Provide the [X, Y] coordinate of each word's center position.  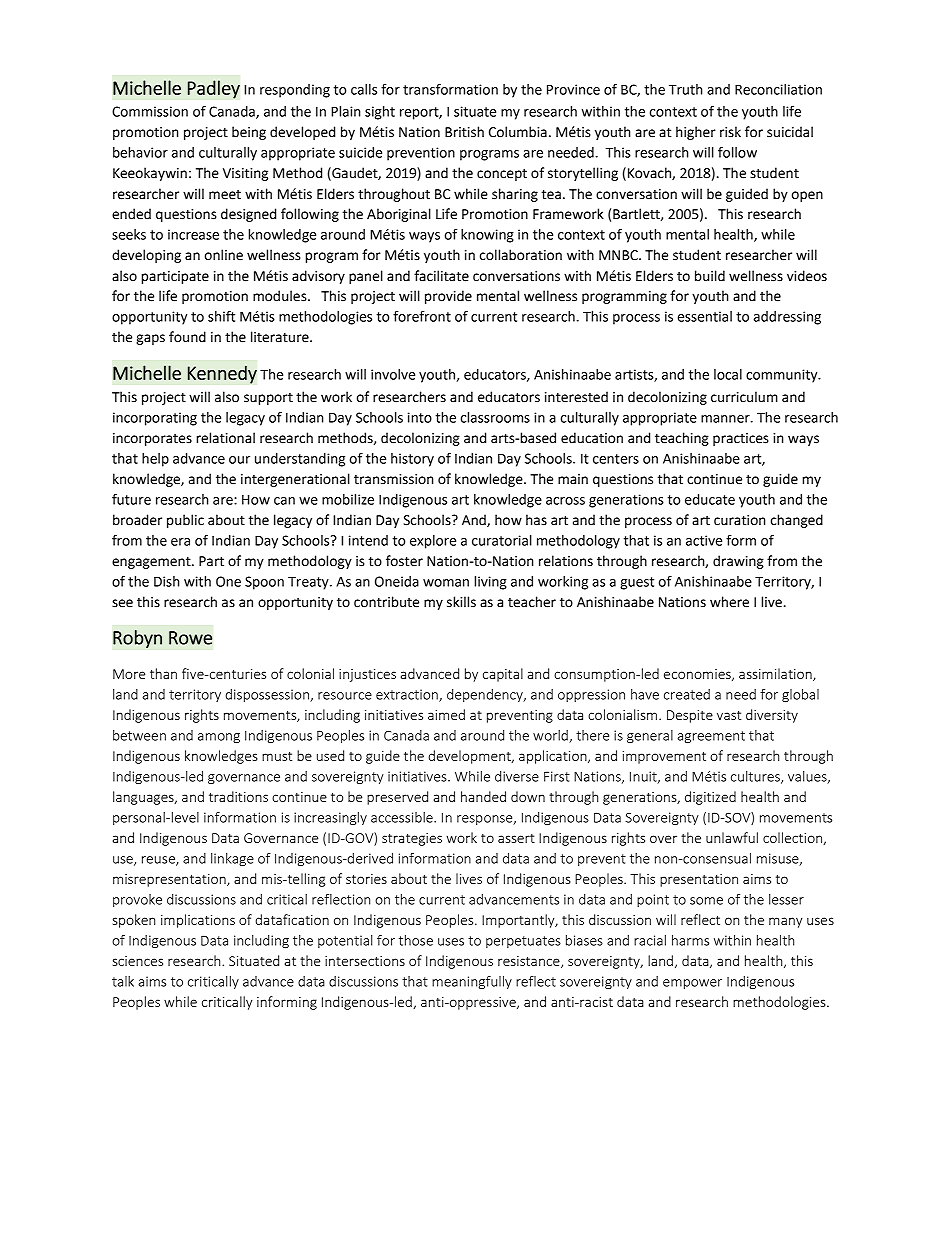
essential [705, 316]
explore [433, 542]
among [219, 738]
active [704, 540]
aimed [446, 714]
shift [221, 316]
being [249, 133]
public [185, 521]
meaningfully [472, 982]
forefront [422, 316]
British [464, 132]
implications [198, 921]
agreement [711, 737]
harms [690, 940]
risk [730, 132]
